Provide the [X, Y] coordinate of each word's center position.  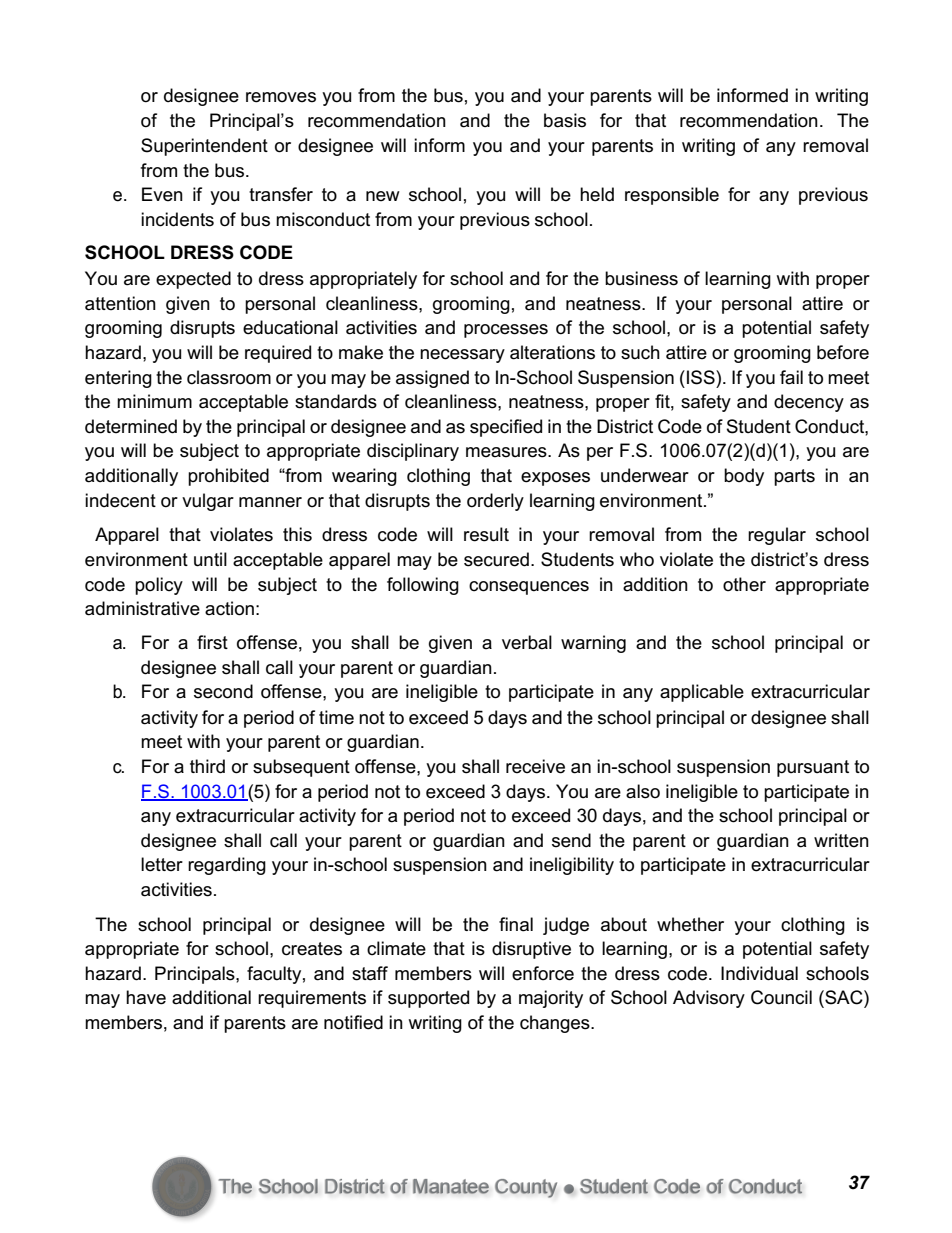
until [210, 559]
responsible [672, 196]
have [146, 997]
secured [496, 559]
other [744, 584]
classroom [229, 377]
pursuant [813, 768]
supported [428, 999]
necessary [462, 356]
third [207, 766]
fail [791, 377]
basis [565, 120]
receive [535, 766]
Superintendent [204, 147]
